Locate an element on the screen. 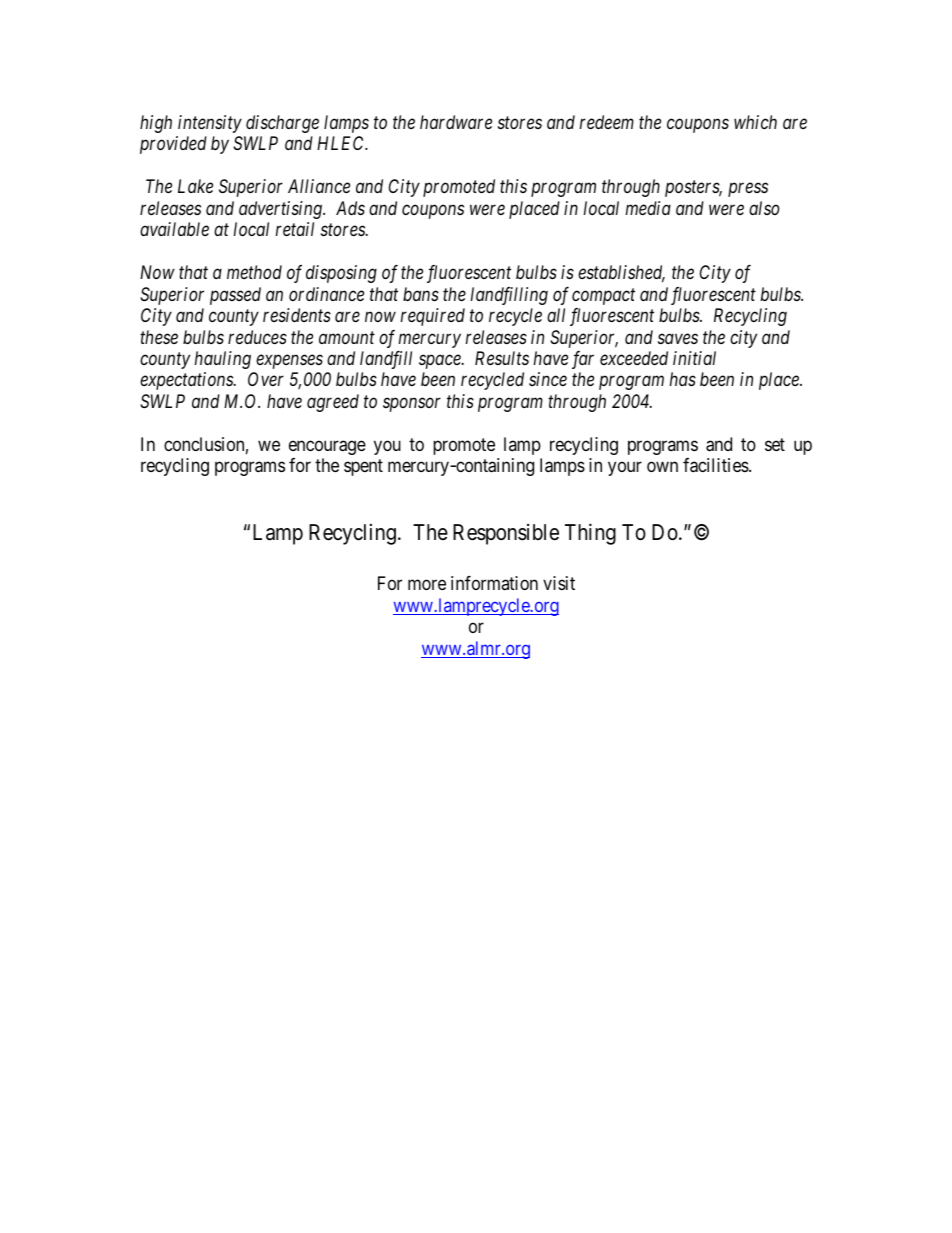  set is located at coordinates (775, 444).
